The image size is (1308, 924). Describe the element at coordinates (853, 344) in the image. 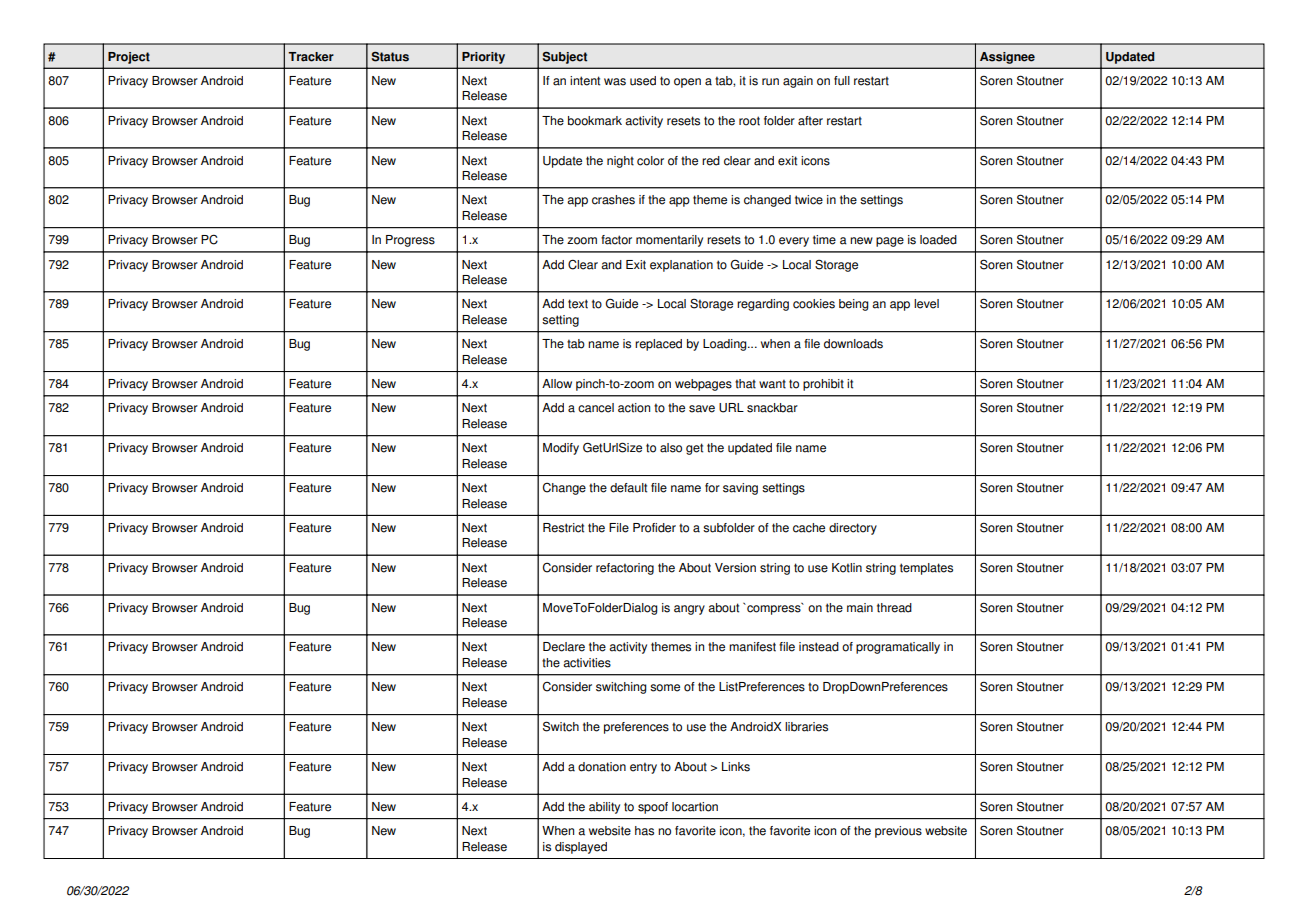

I see `downloads` at that location.
